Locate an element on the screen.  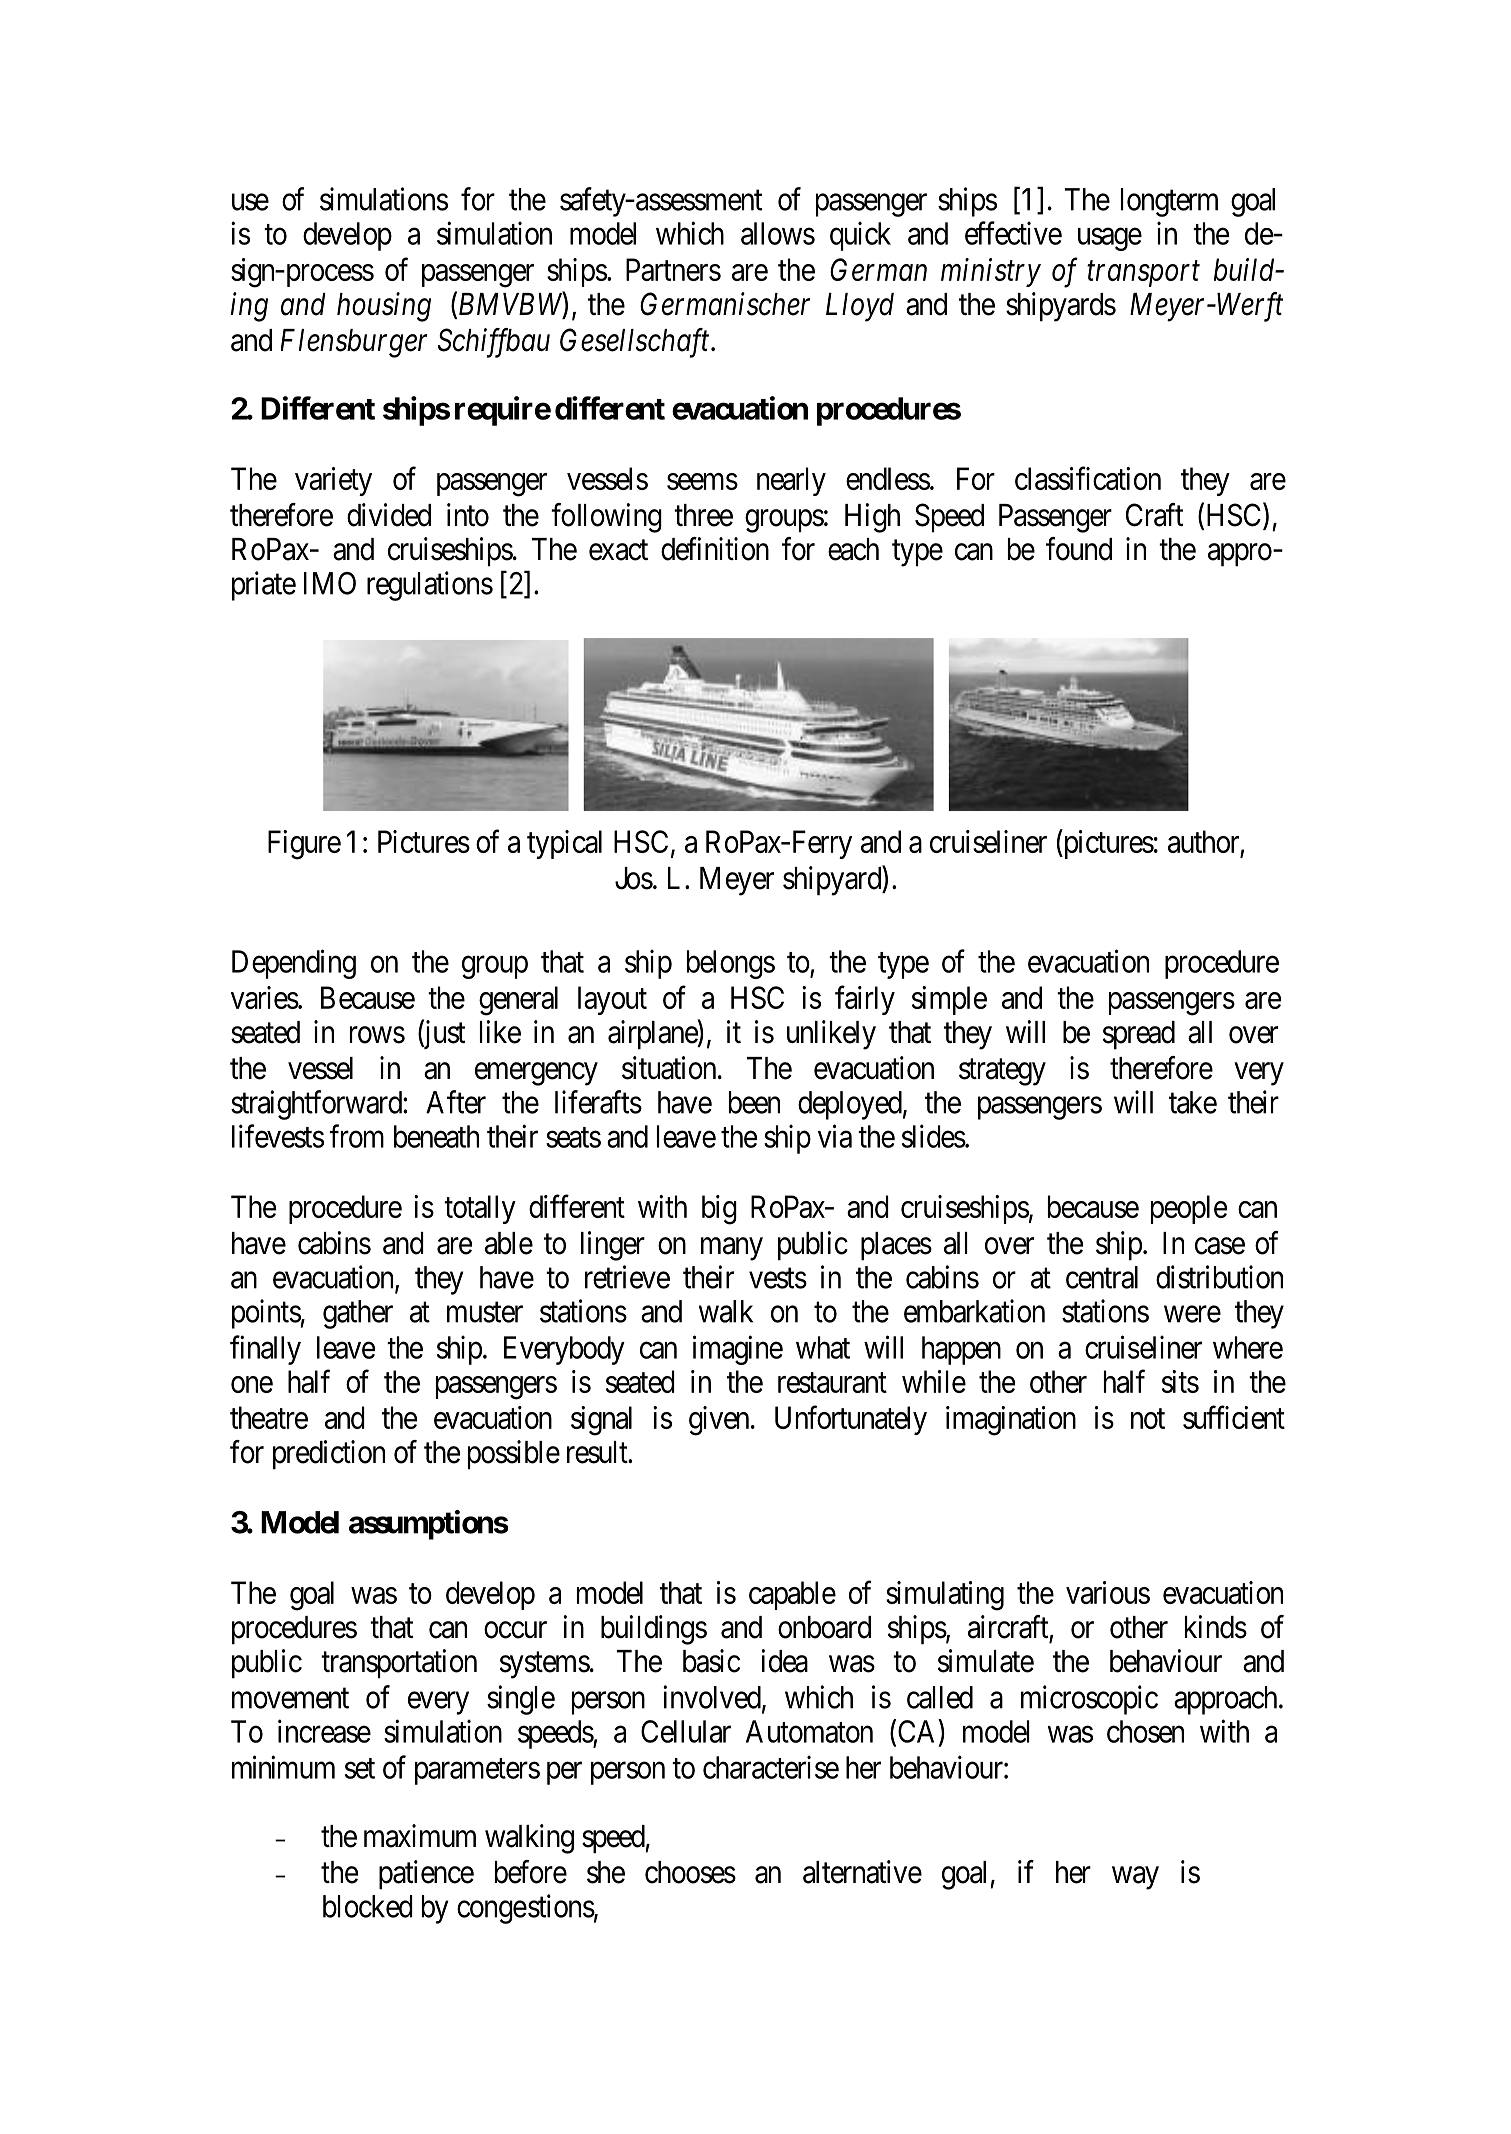
found is located at coordinates (1079, 549).
